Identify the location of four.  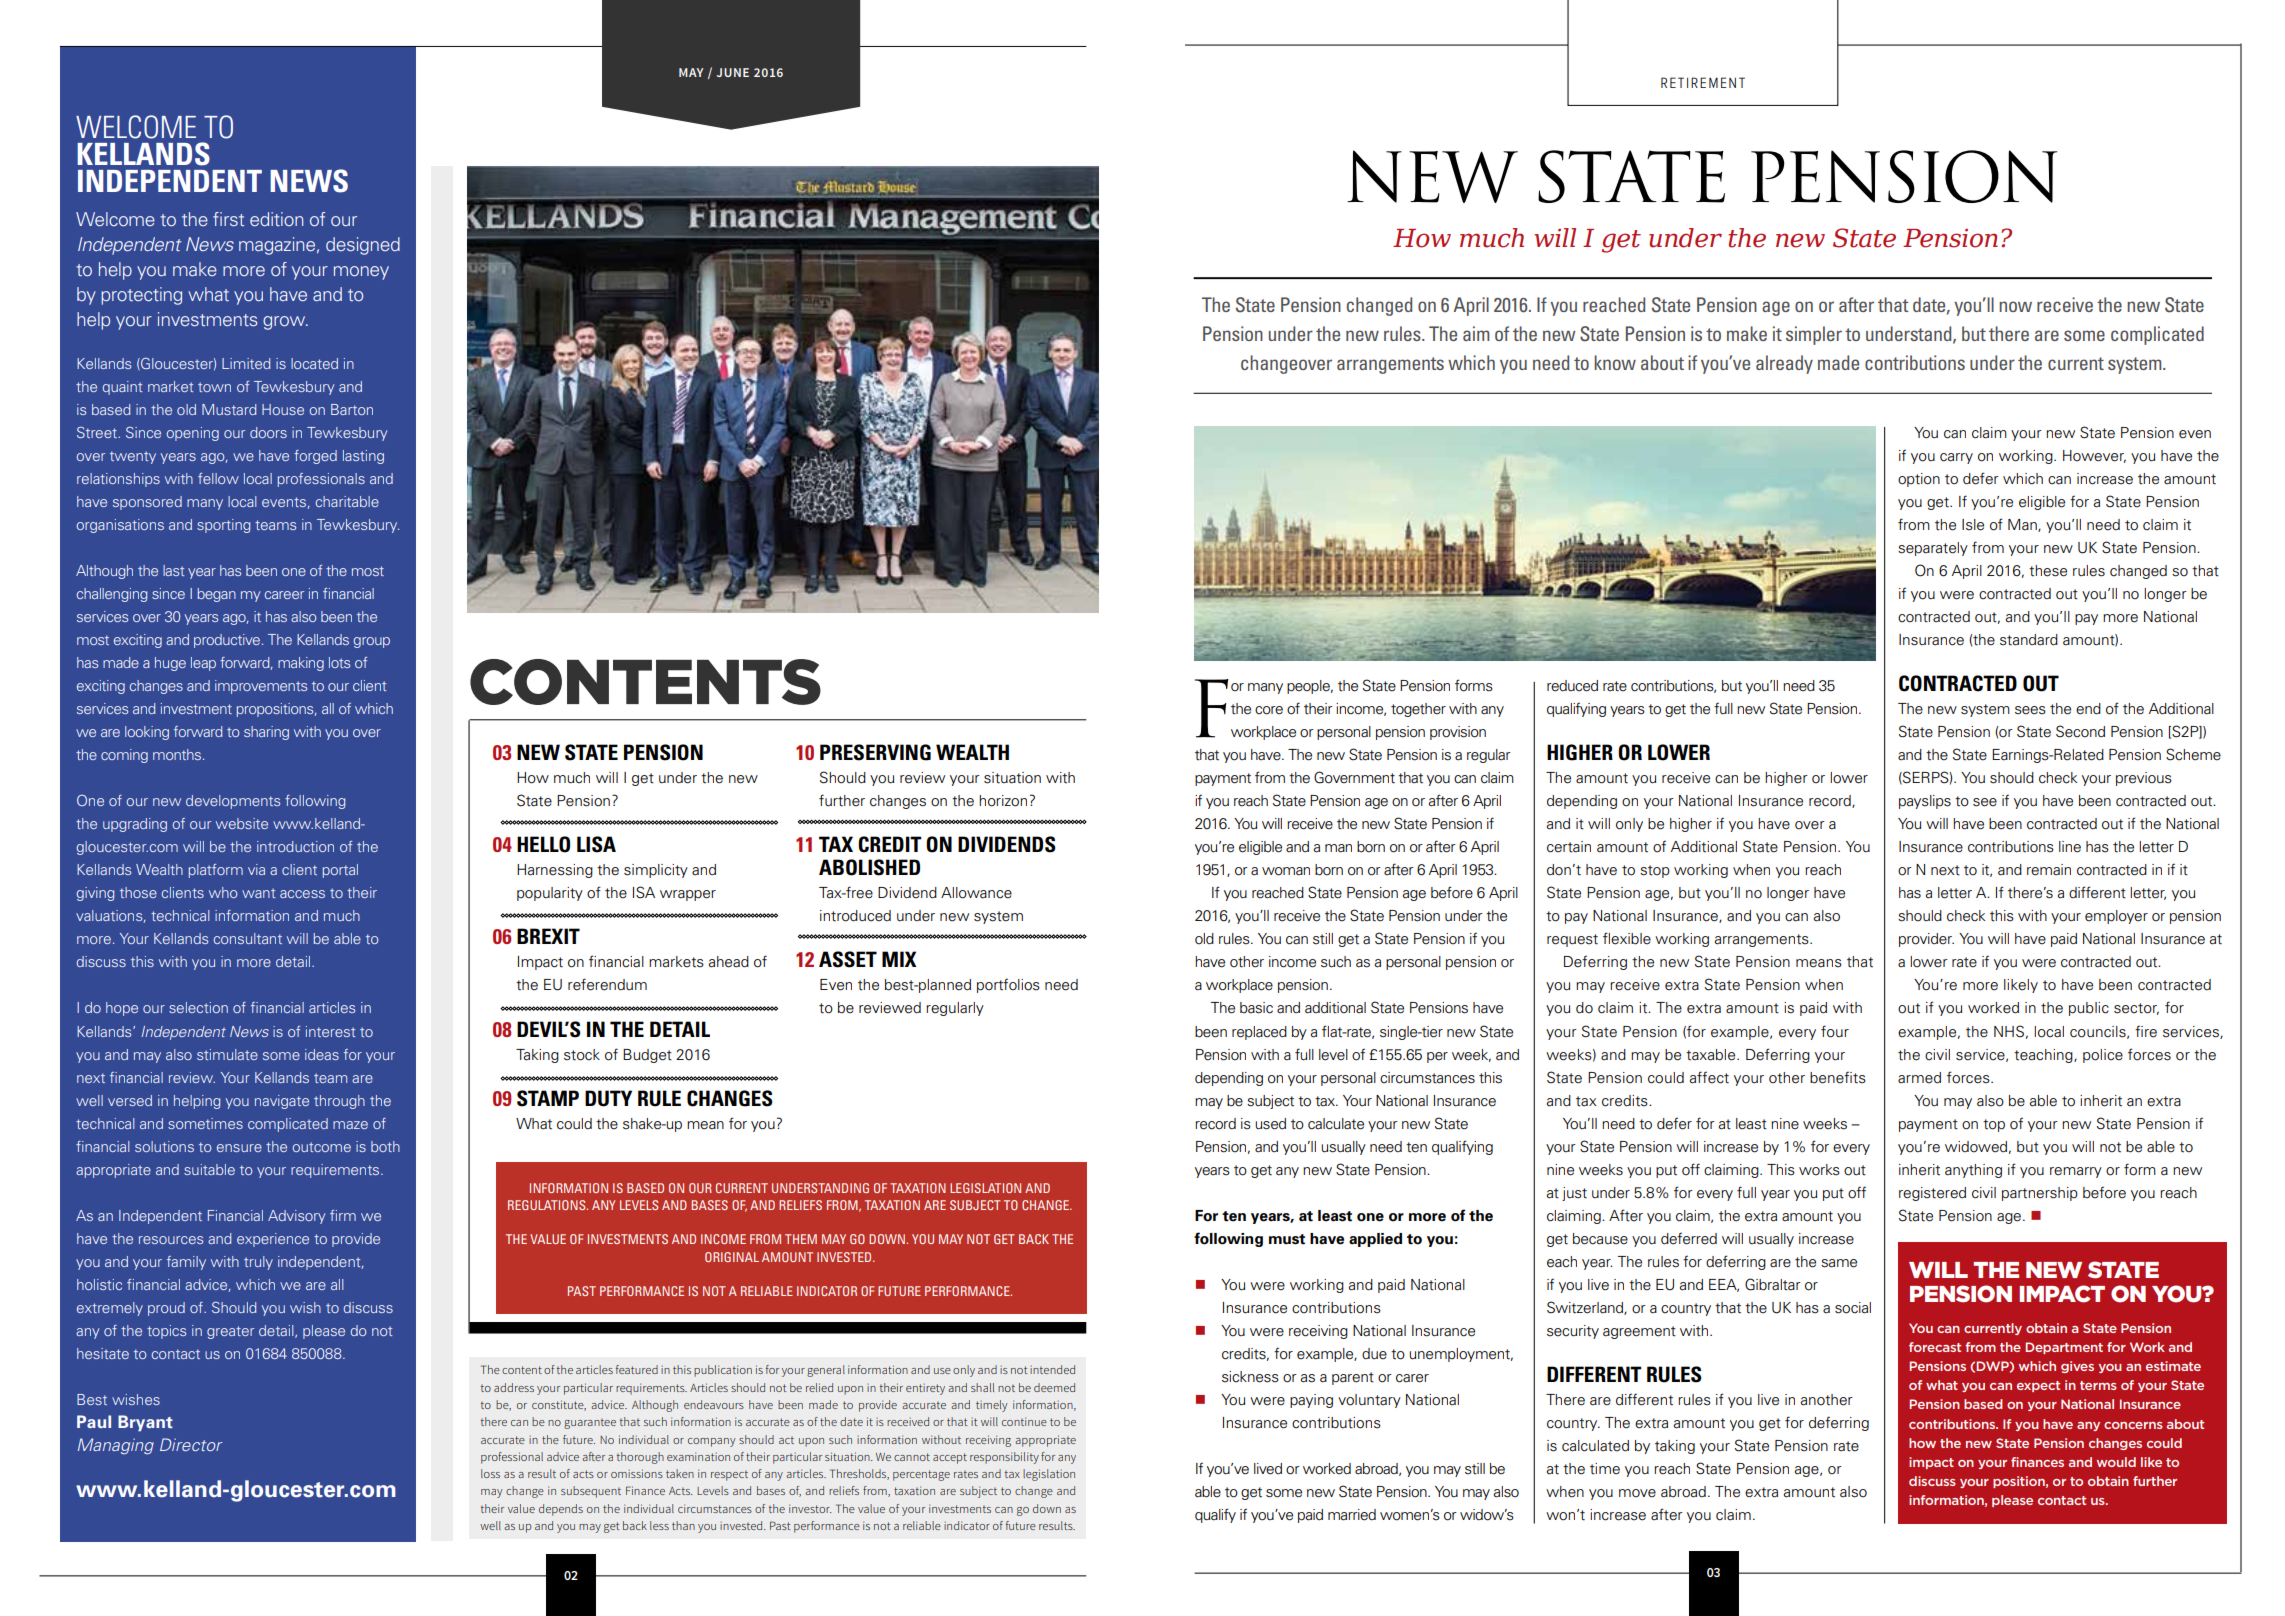
(1835, 1031).
